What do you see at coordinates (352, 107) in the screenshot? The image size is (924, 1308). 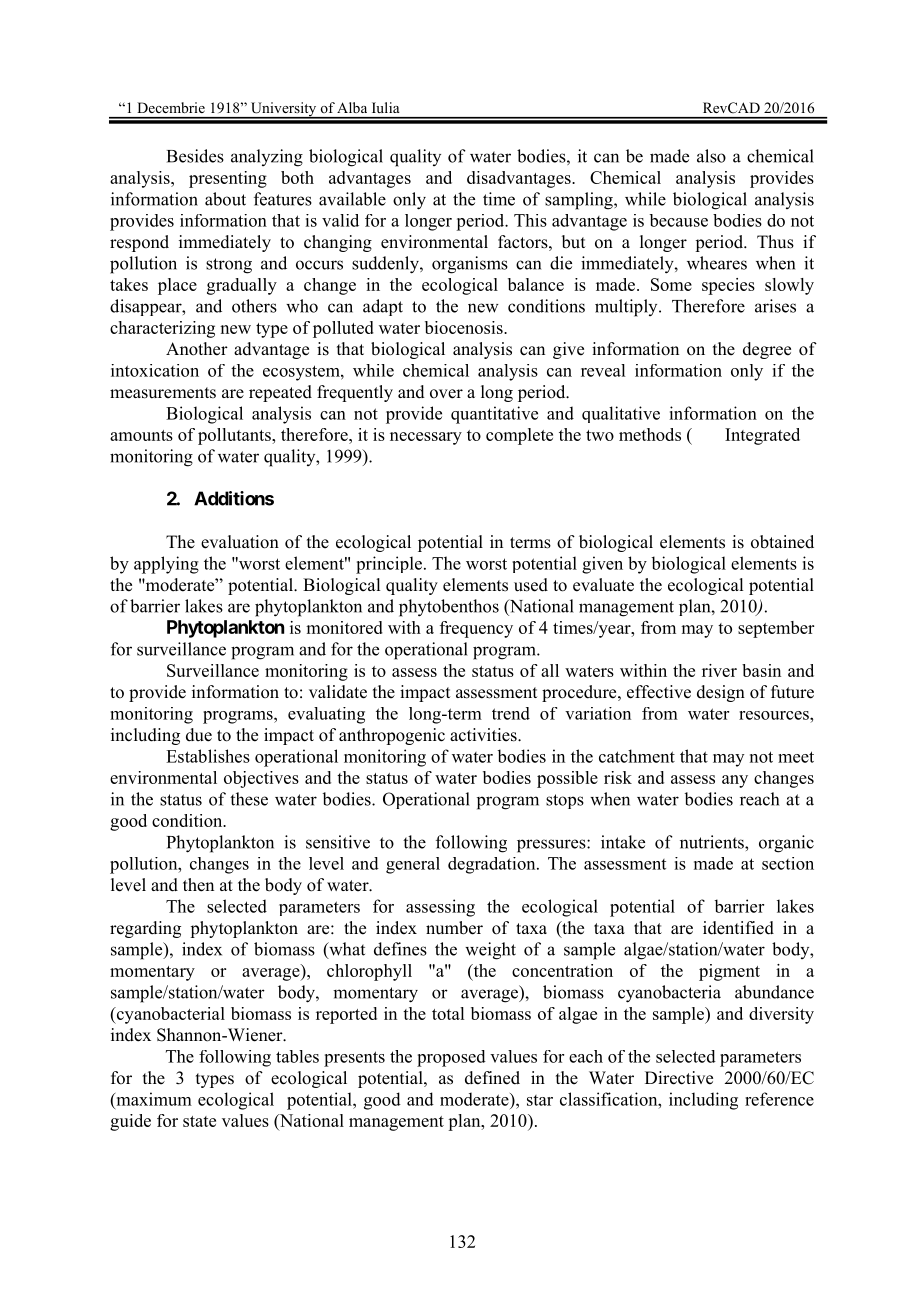 I see `Alba` at bounding box center [352, 107].
